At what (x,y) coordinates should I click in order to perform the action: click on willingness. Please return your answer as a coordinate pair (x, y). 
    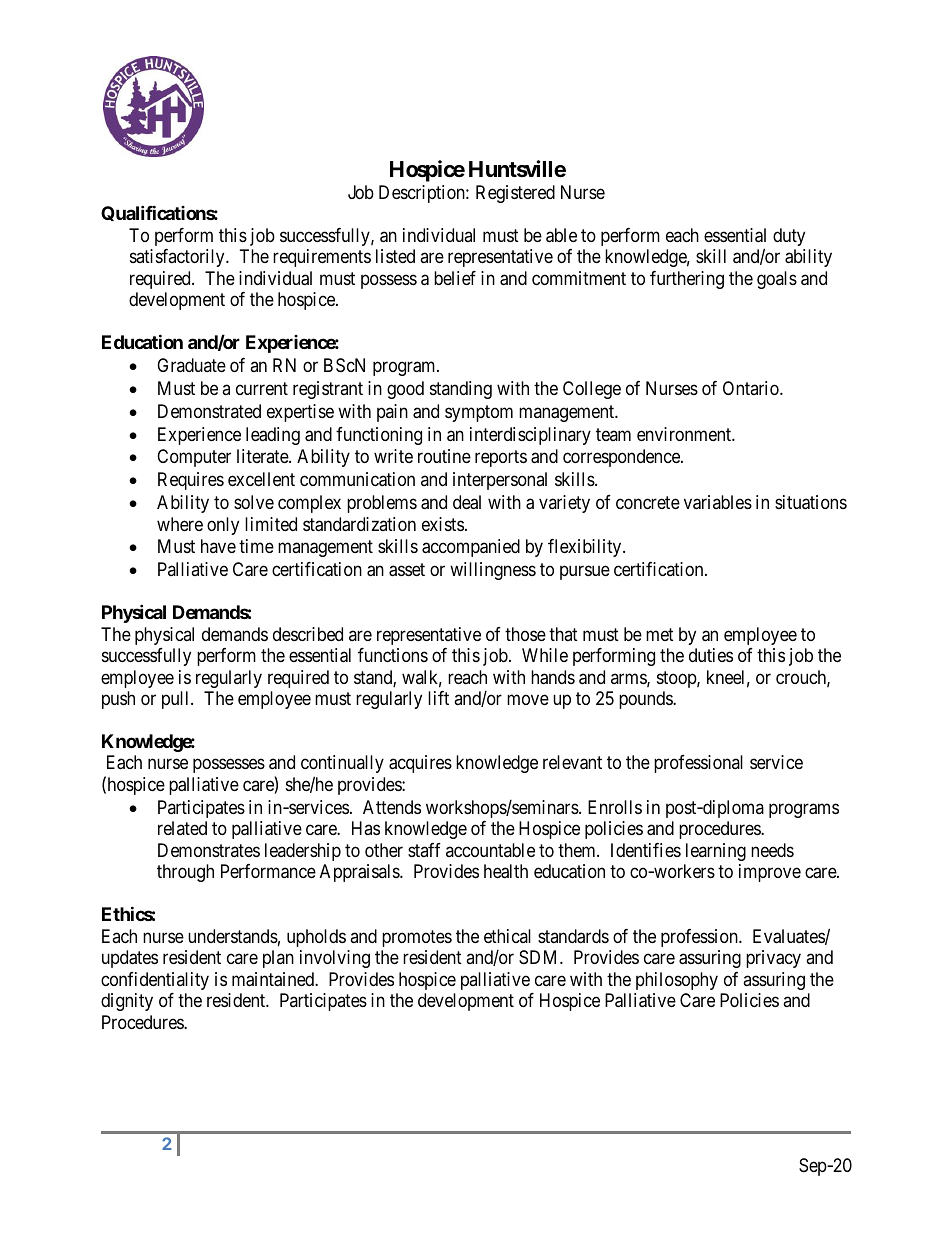
    Looking at the image, I should click on (493, 571).
